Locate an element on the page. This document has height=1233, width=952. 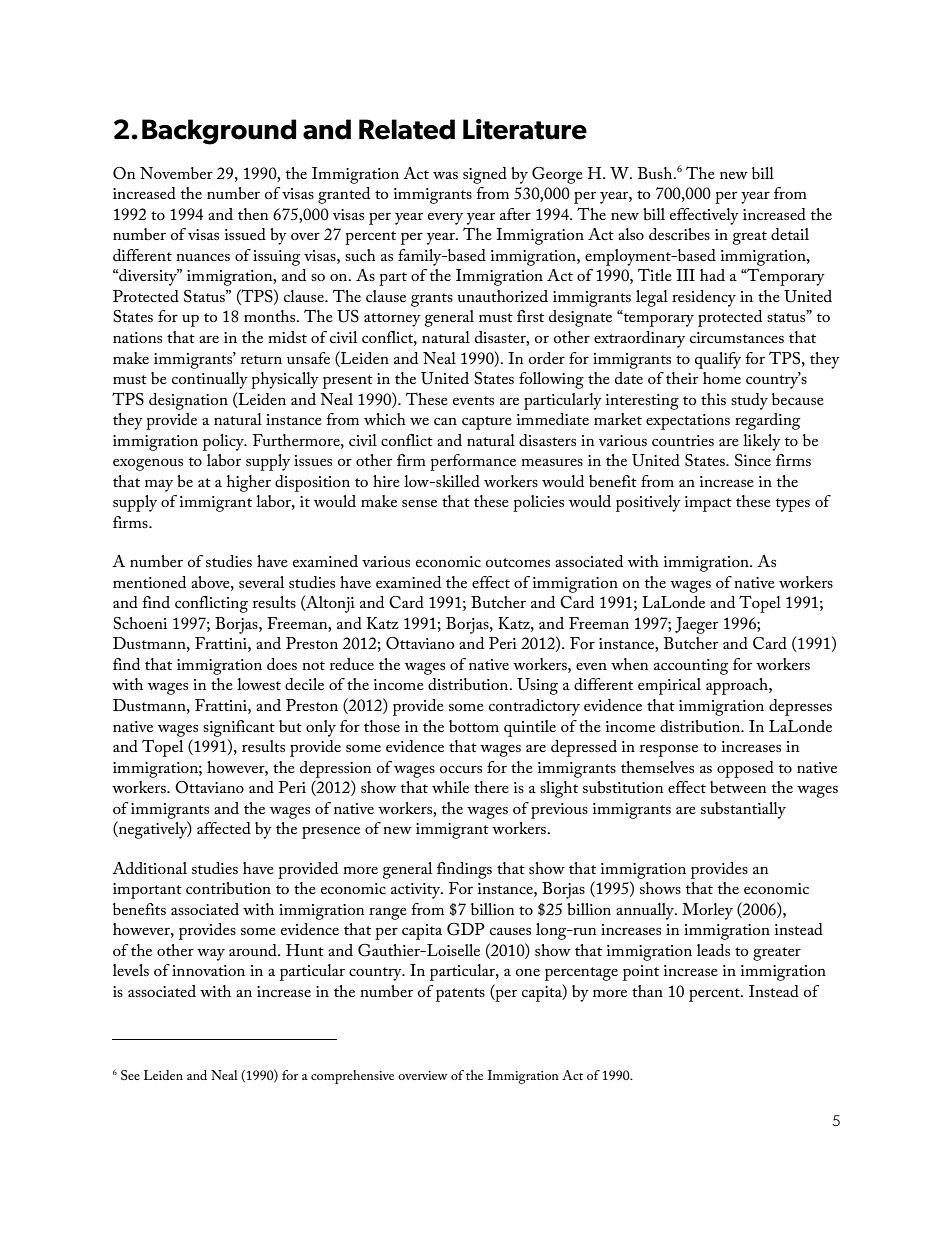
impact is located at coordinates (708, 504).
